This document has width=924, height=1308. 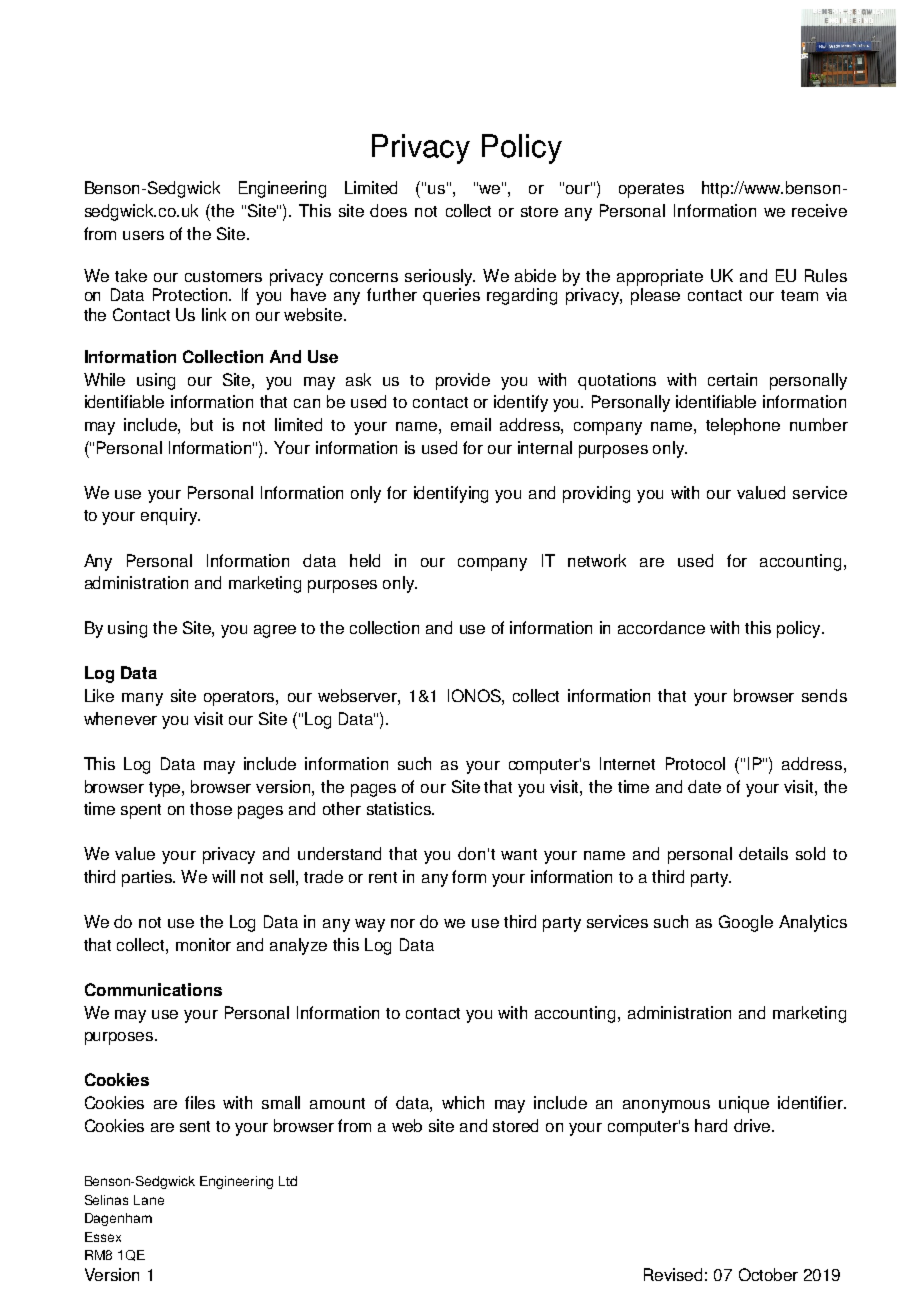 What do you see at coordinates (768, 1274) in the document?
I see `October` at bounding box center [768, 1274].
